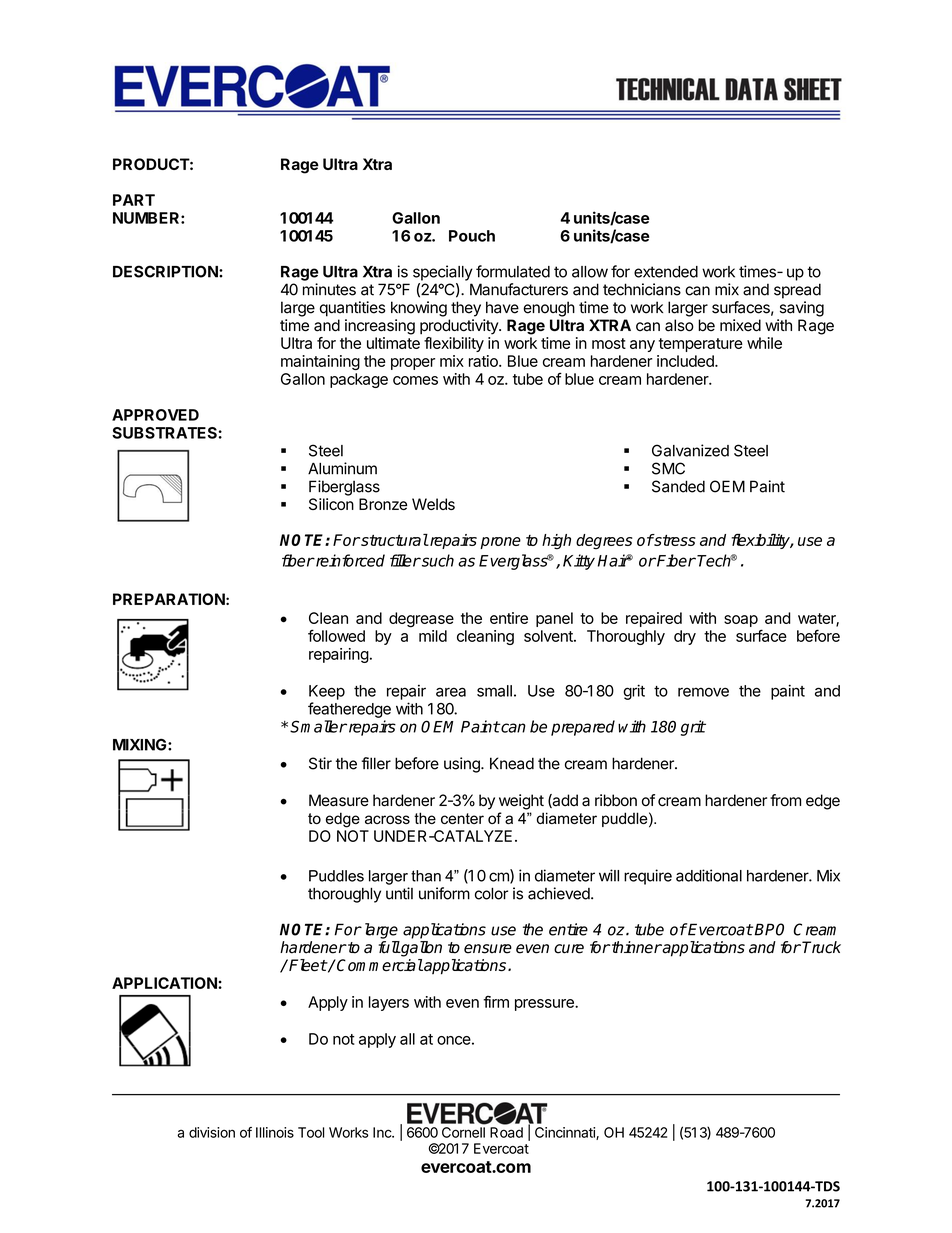 This image has height=1233, width=952. I want to click on division, so click(212, 1132).
